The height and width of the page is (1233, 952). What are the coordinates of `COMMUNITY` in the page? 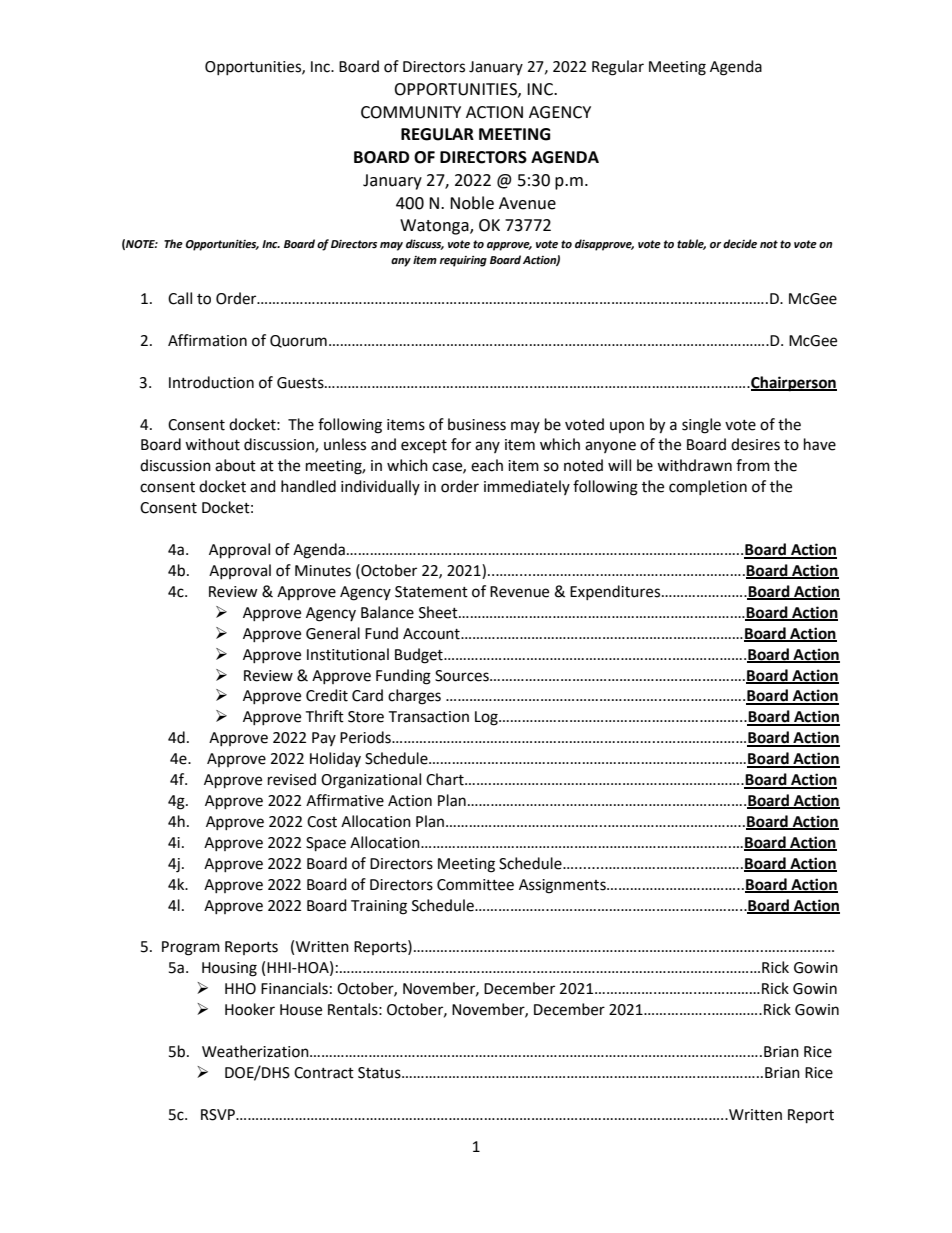 It's located at (411, 112).
